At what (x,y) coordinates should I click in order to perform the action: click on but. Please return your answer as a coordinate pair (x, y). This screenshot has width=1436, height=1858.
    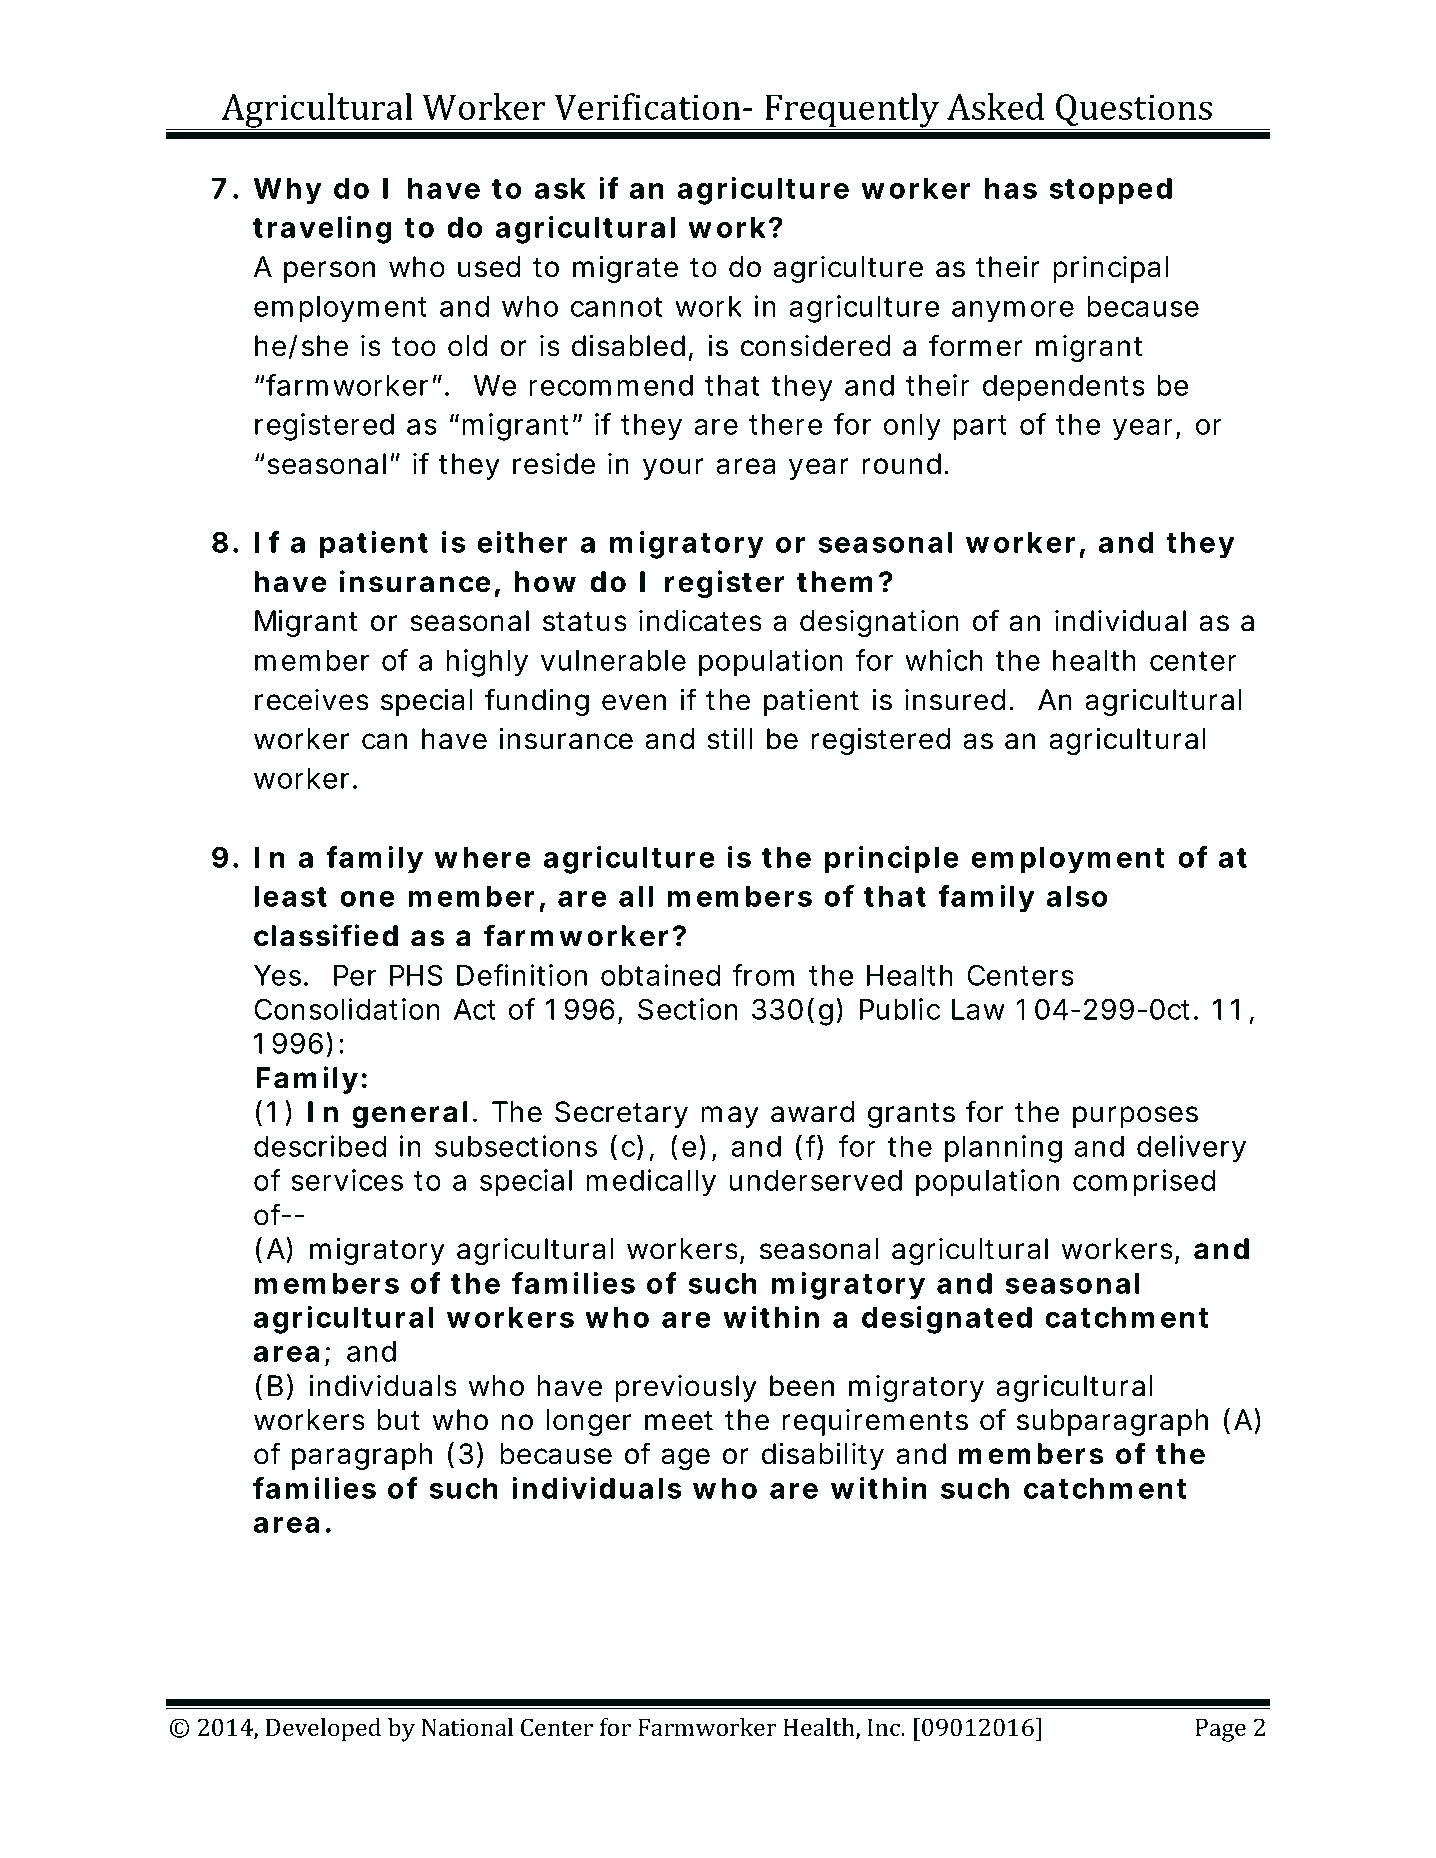
    Looking at the image, I should click on (398, 1420).
